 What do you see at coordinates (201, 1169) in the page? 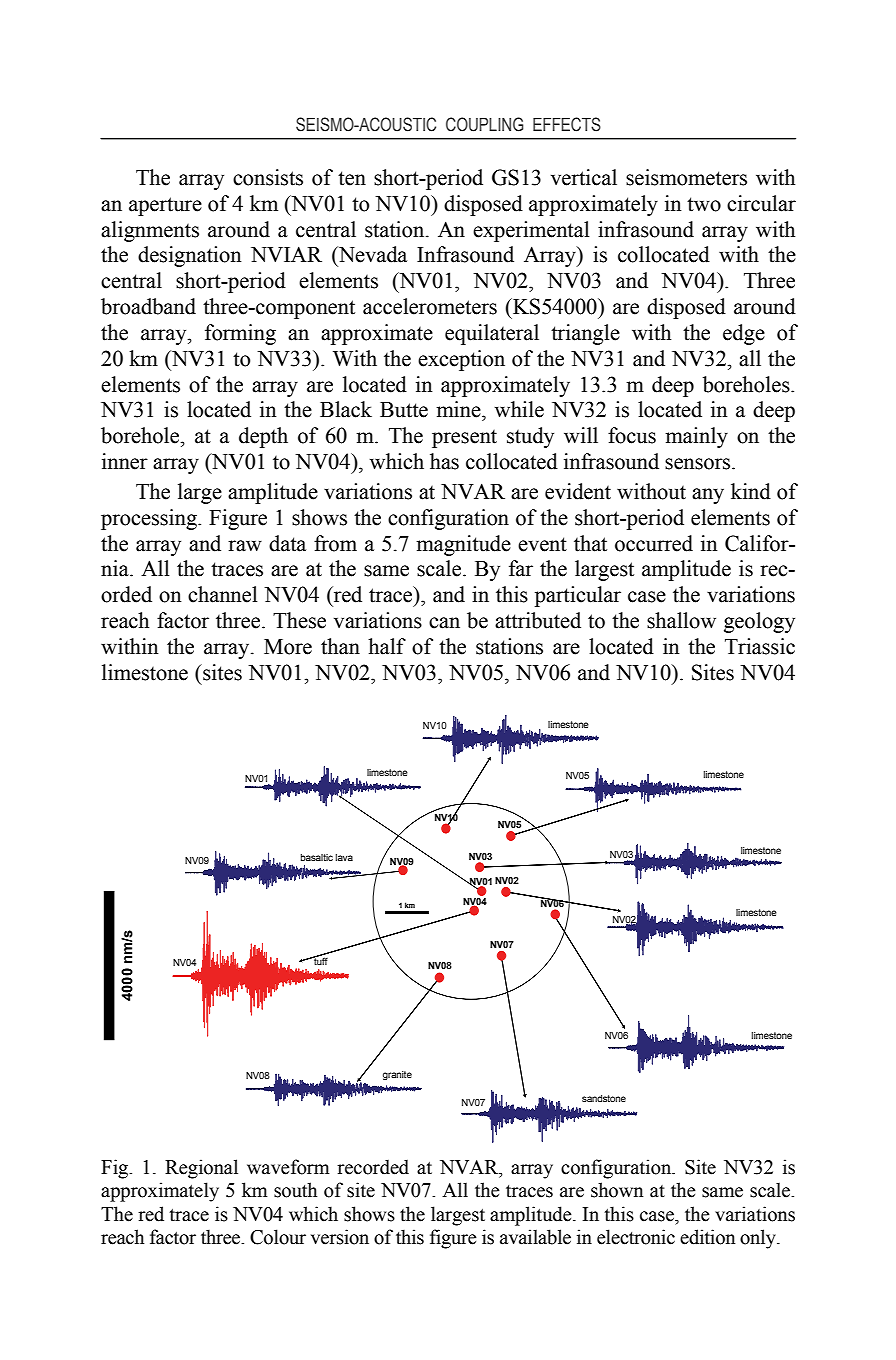
I see `Regional` at bounding box center [201, 1169].
